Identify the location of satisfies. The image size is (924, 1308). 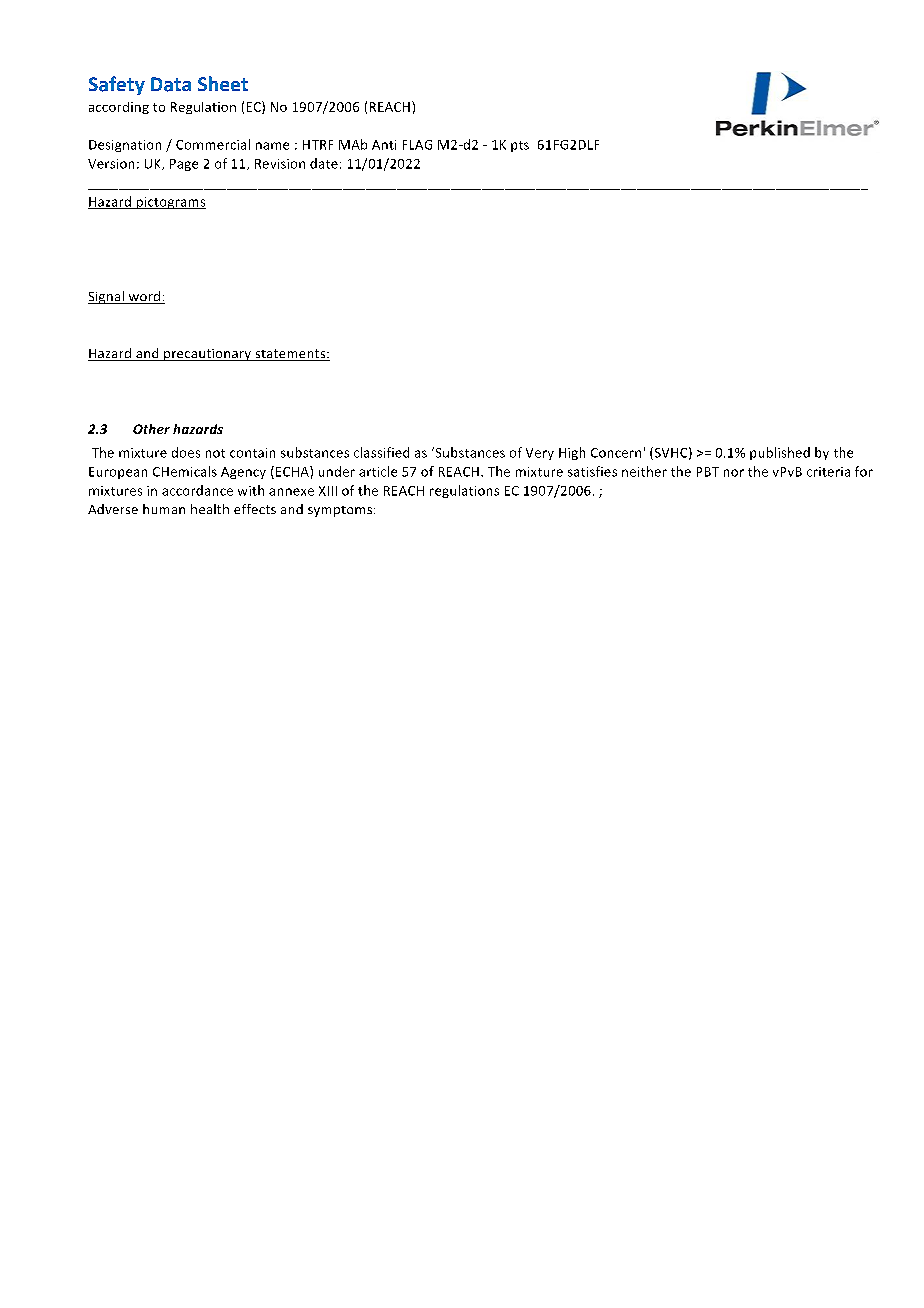
(592, 471).
